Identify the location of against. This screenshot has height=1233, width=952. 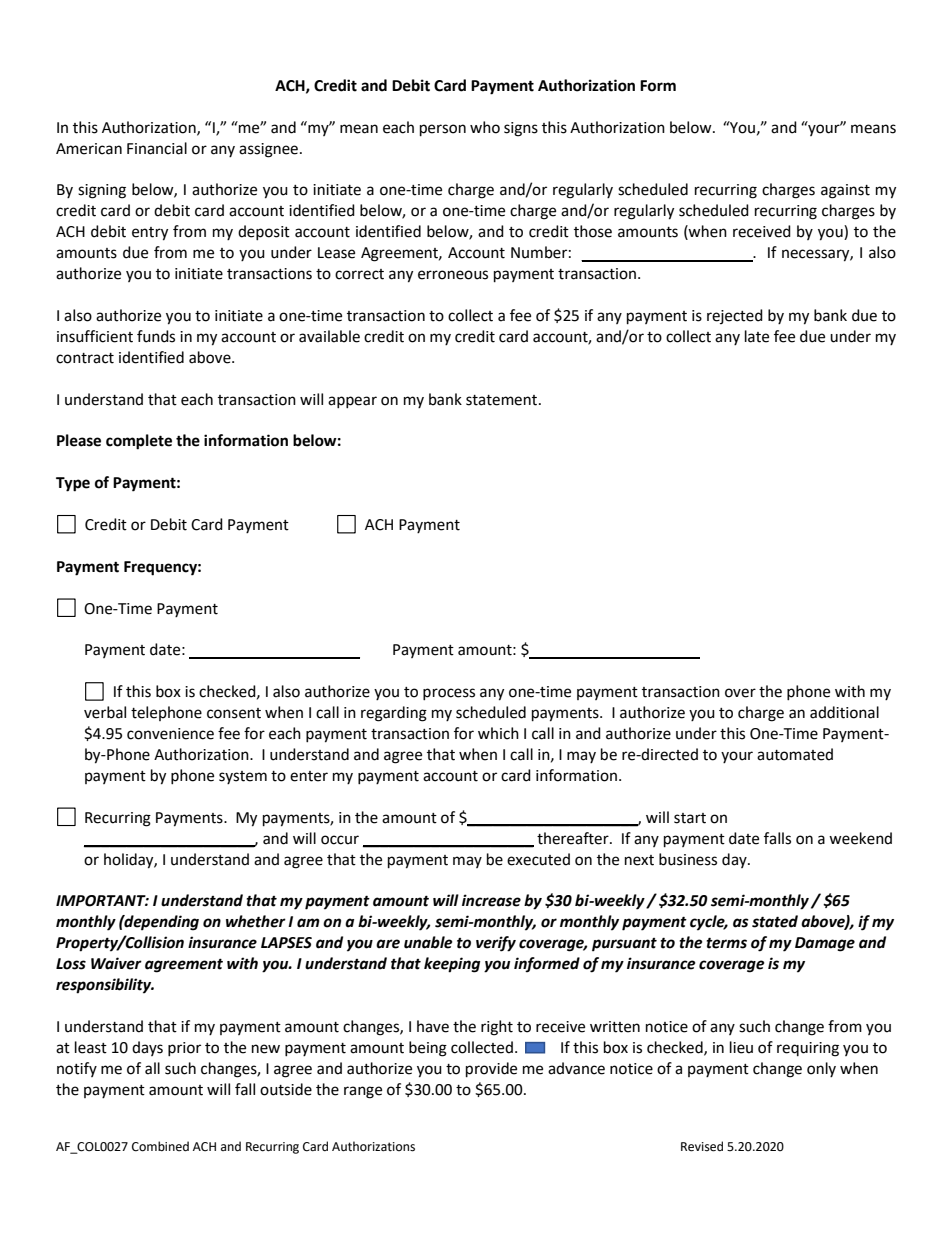
(845, 191).
